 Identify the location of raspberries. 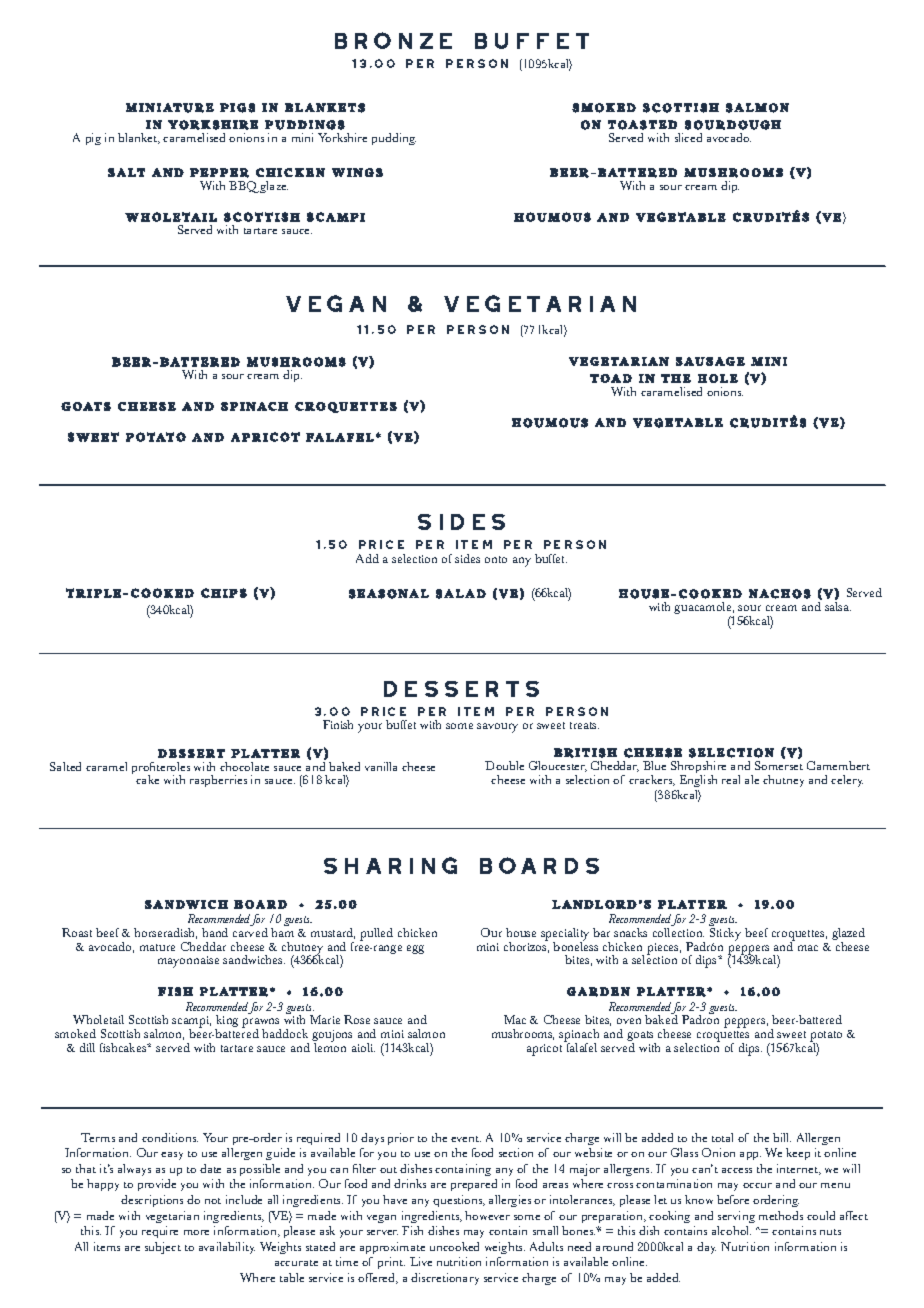
(218, 781).
